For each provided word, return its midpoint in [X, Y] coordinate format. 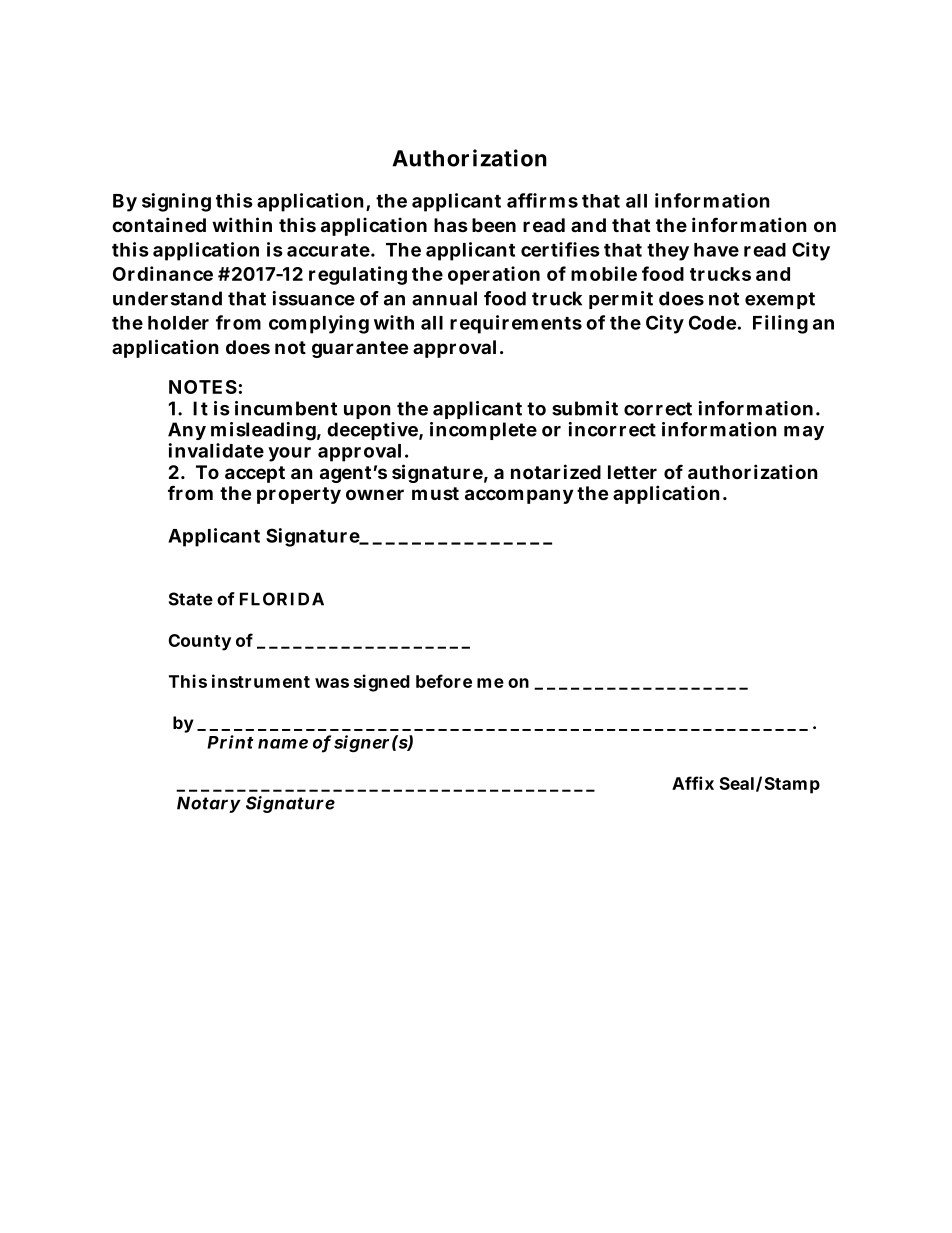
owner [375, 494]
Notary [208, 804]
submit [585, 408]
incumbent [286, 408]
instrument [261, 681]
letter [632, 472]
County [199, 642]
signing [176, 202]
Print [230, 742]
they [668, 252]
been [494, 225]
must [435, 493]
